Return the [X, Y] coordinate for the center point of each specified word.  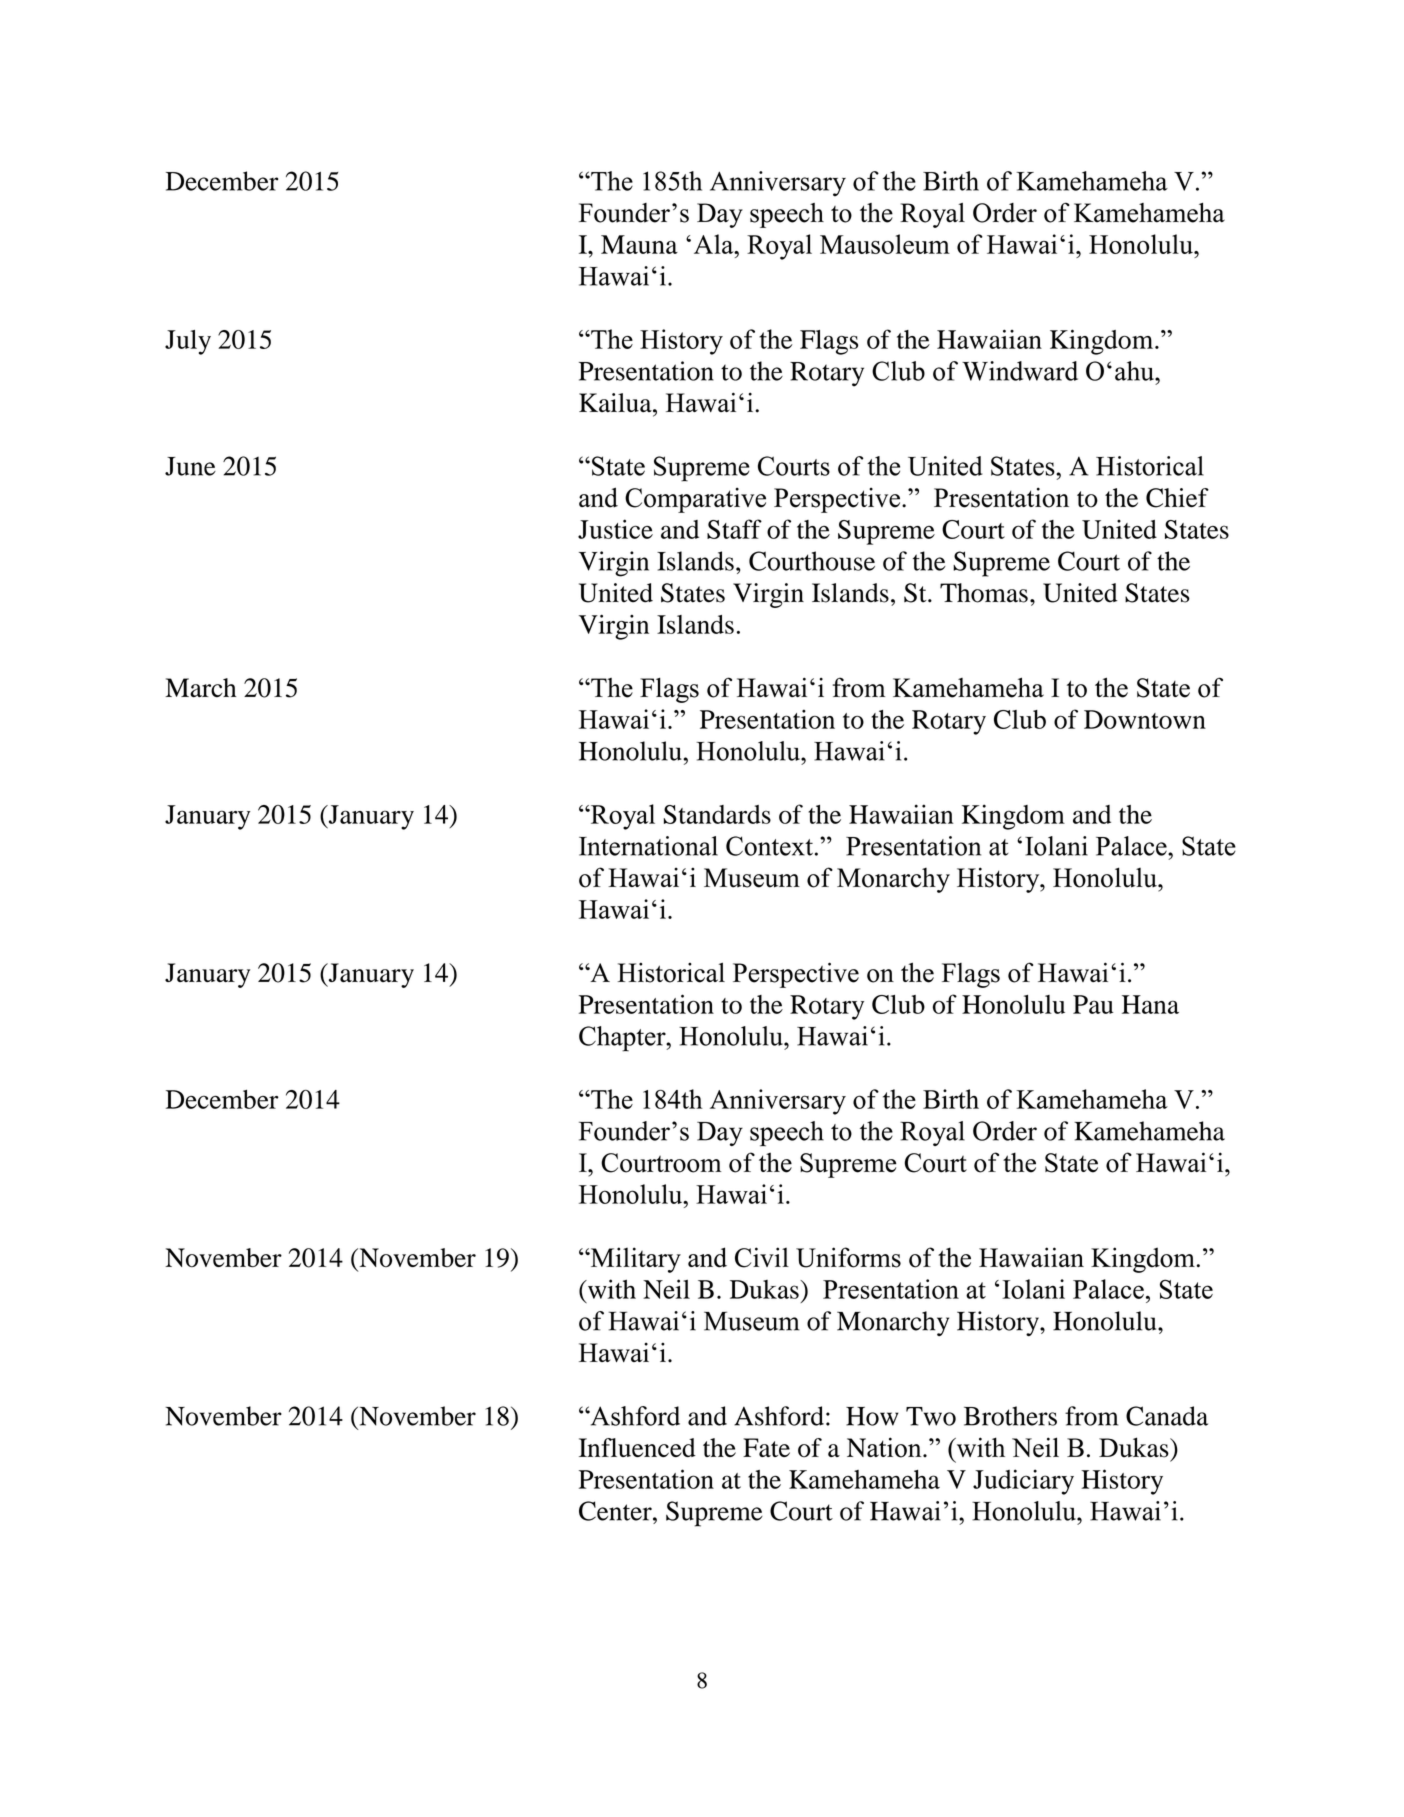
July [188, 342]
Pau [1093, 1004]
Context [769, 846]
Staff [734, 529]
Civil [762, 1257]
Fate [766, 1447]
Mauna [639, 244]
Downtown [1145, 719]
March [200, 688]
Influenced [637, 1447]
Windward [1020, 371]
